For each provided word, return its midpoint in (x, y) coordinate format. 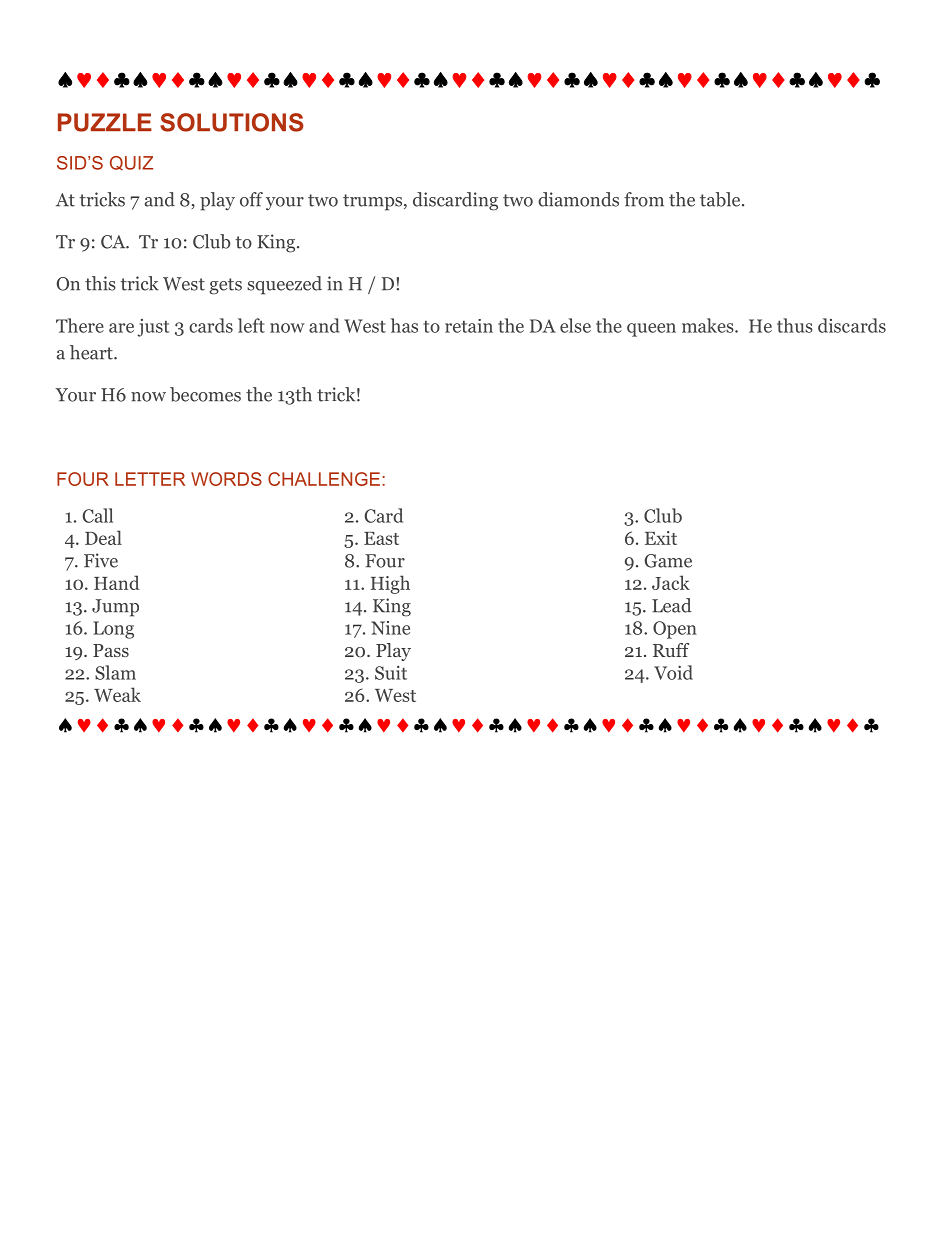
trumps (374, 202)
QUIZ (131, 163)
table (721, 199)
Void (673, 672)
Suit (391, 673)
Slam (115, 672)
